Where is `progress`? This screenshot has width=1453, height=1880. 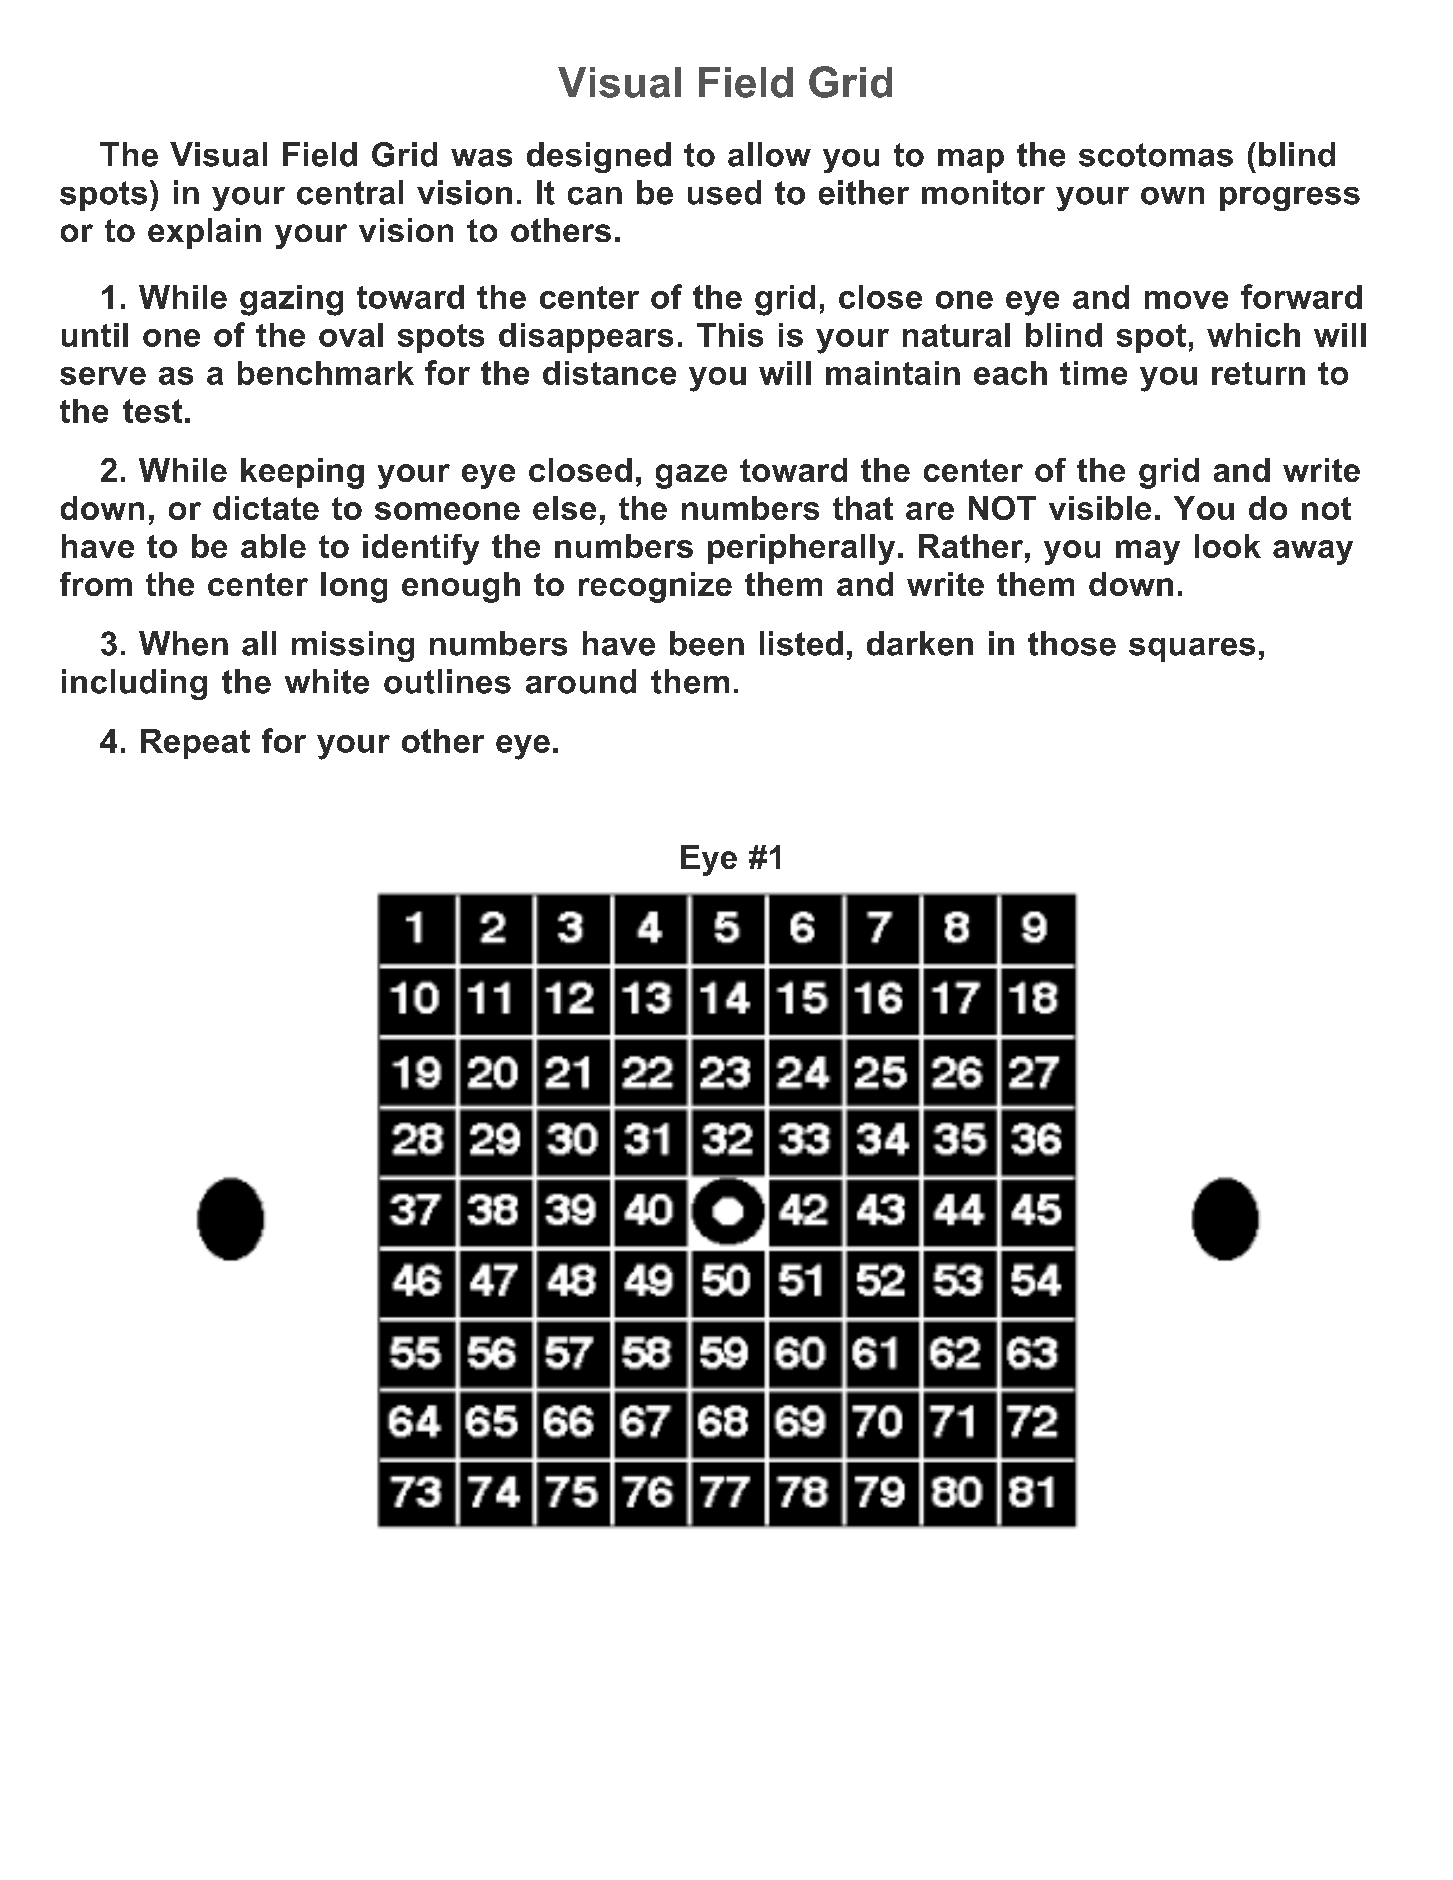
progress is located at coordinates (1290, 199).
